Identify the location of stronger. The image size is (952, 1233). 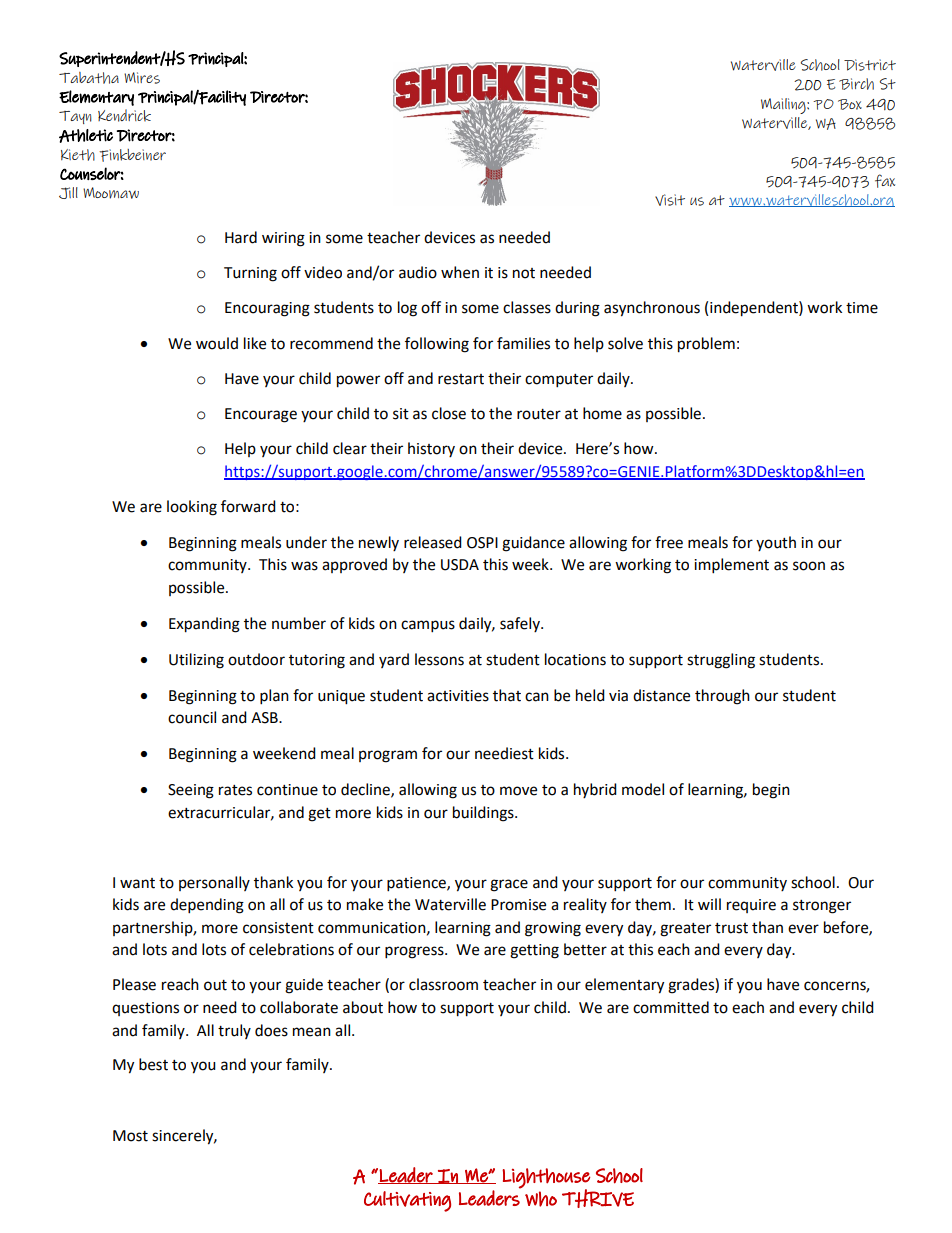
(822, 907).
